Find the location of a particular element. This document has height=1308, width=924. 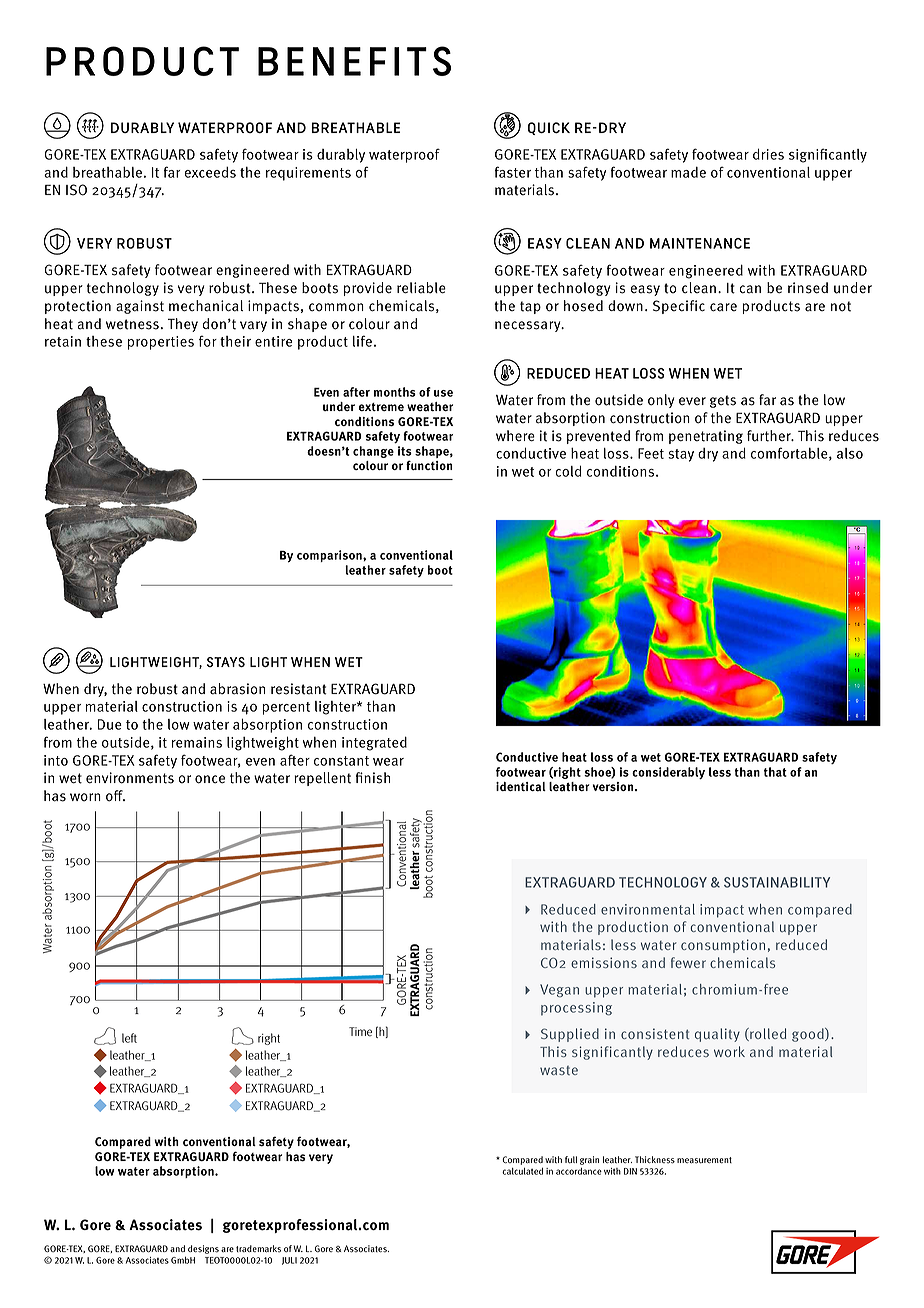

Due is located at coordinates (110, 724).
